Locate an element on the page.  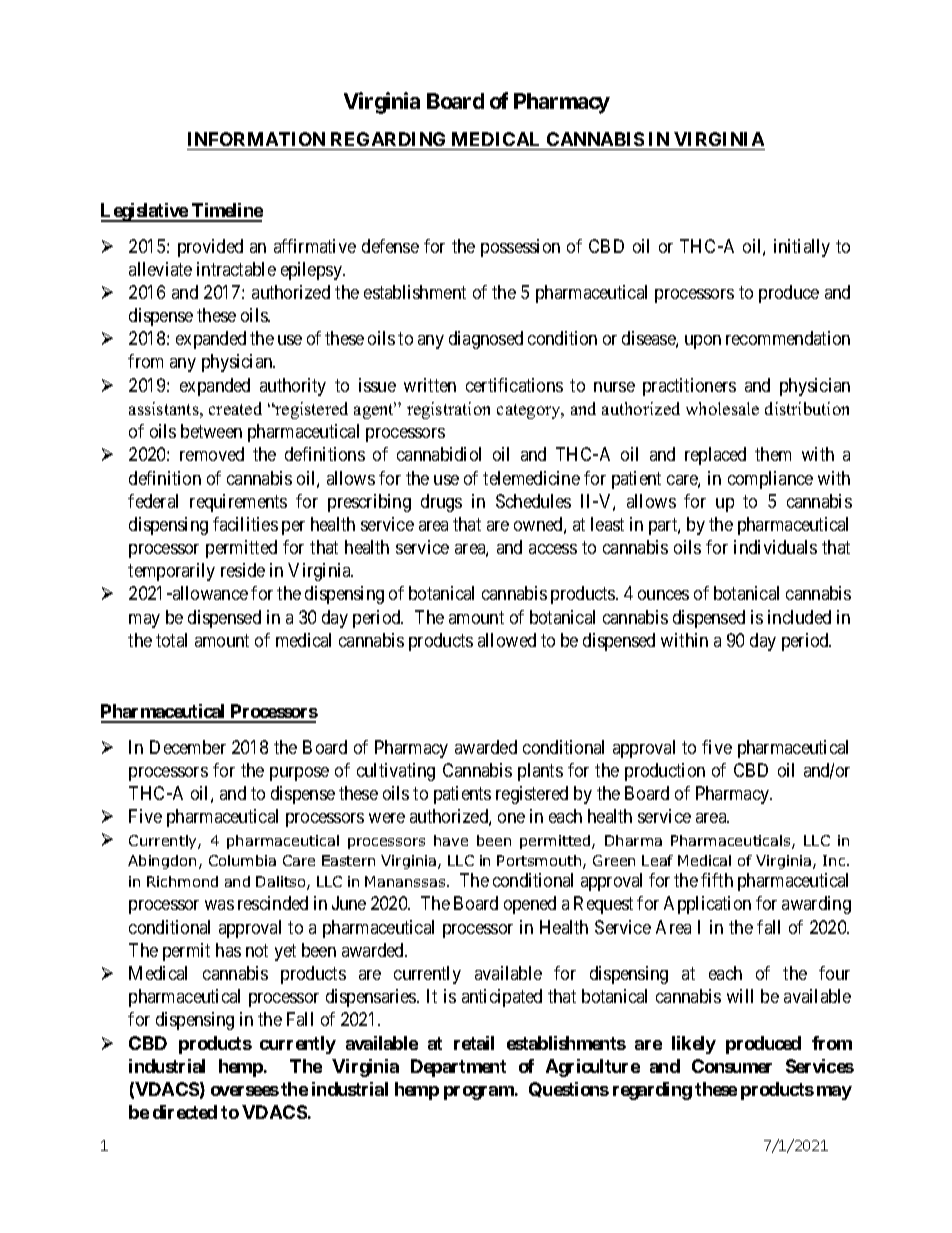
Consumer is located at coordinates (732, 1066).
